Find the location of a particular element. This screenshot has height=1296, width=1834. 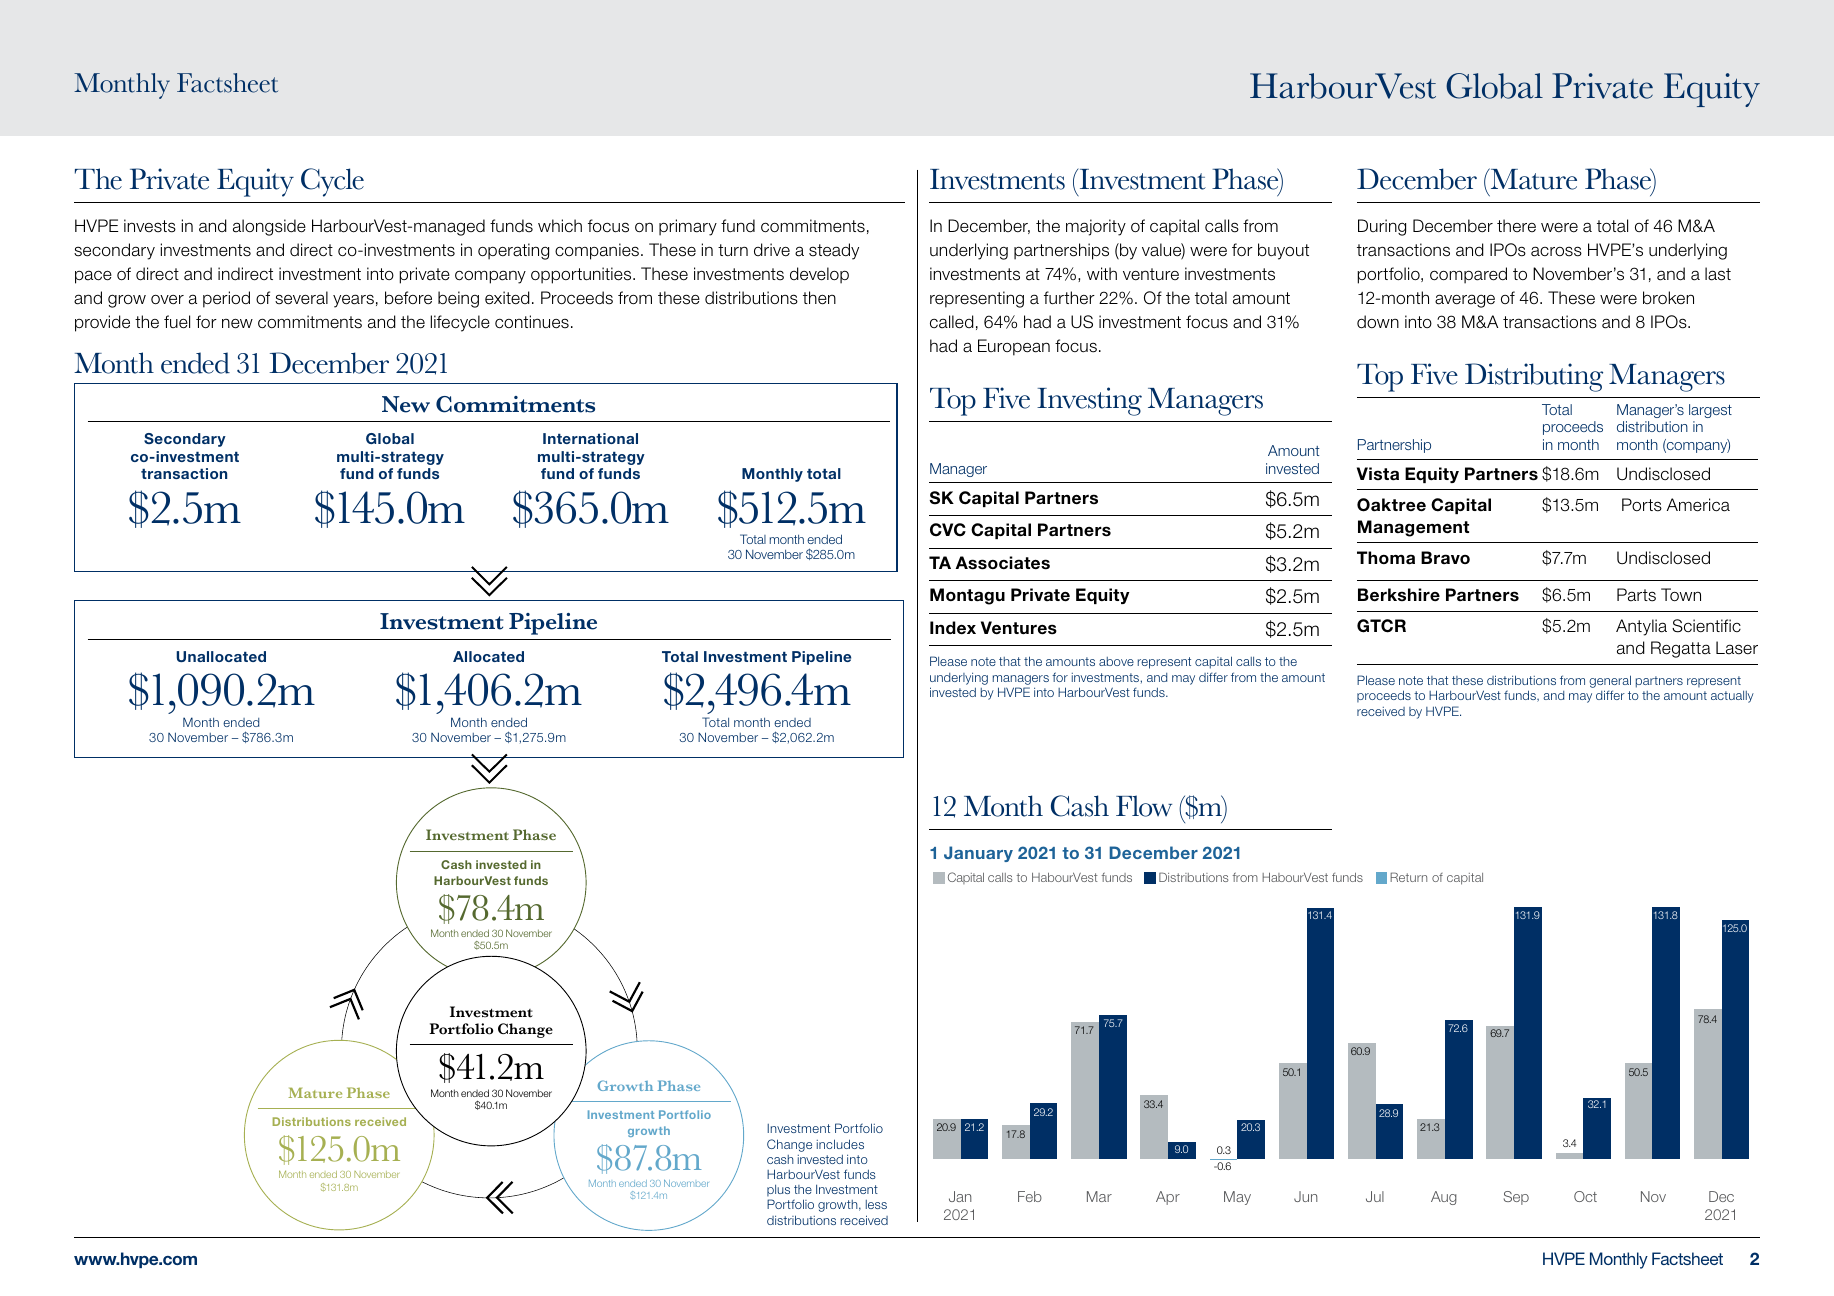

alongside is located at coordinates (269, 227).
